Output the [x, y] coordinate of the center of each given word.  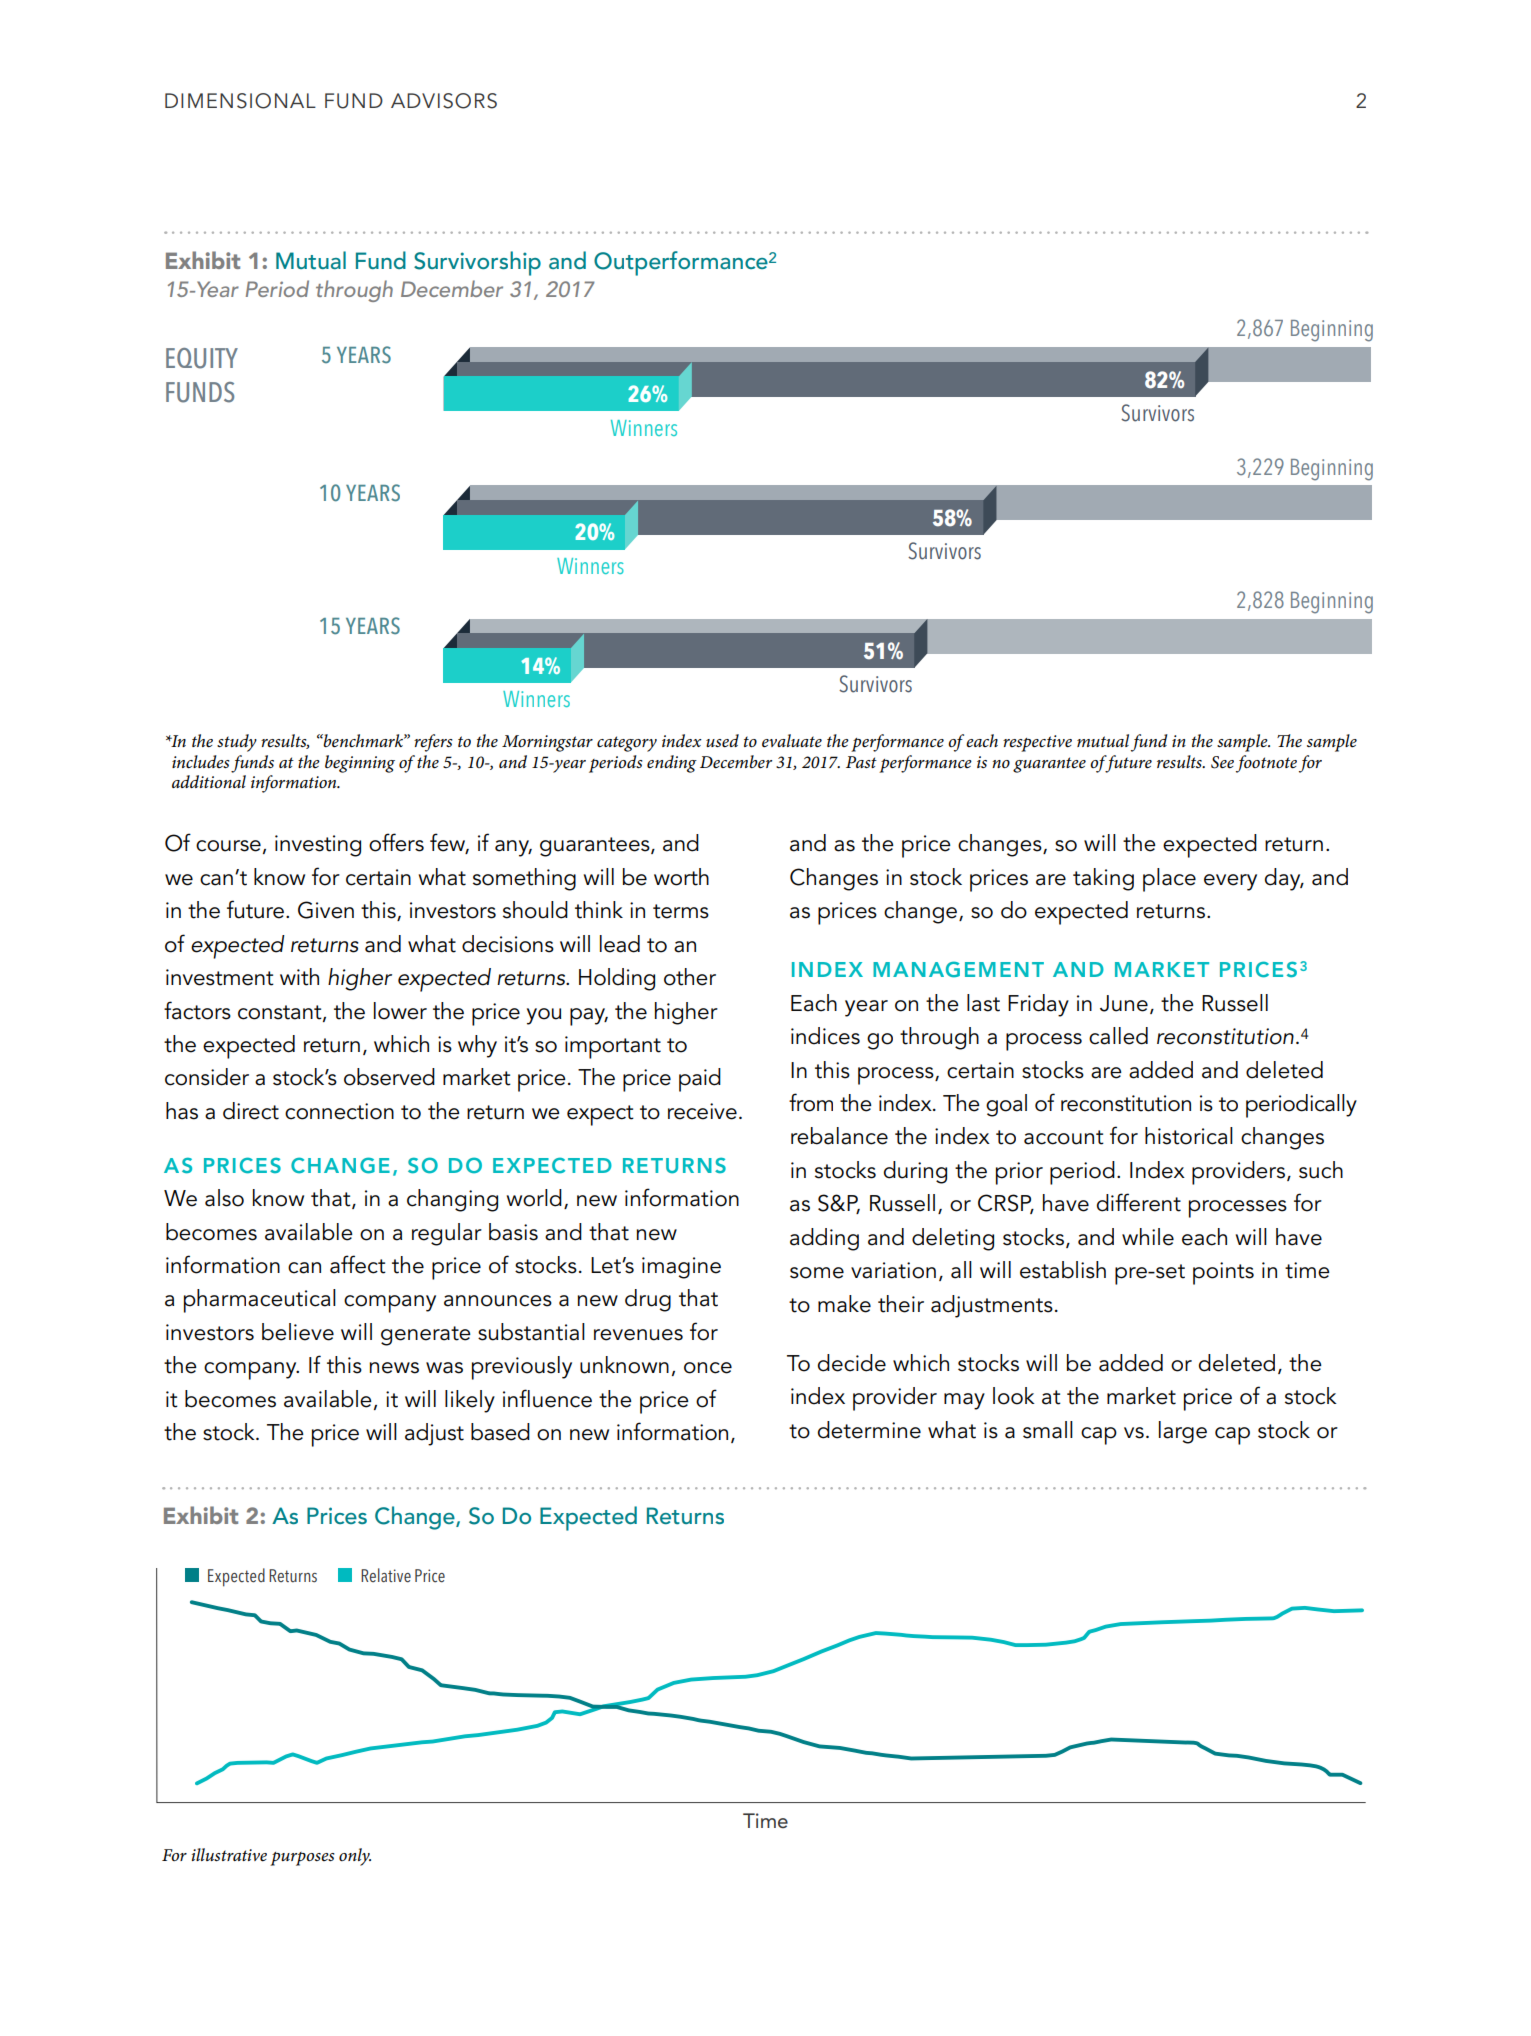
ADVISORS [444, 101]
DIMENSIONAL [240, 101]
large [1183, 1432]
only [355, 1857]
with [299, 977]
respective [1037, 743]
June [1124, 1003]
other [690, 977]
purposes [302, 1859]
